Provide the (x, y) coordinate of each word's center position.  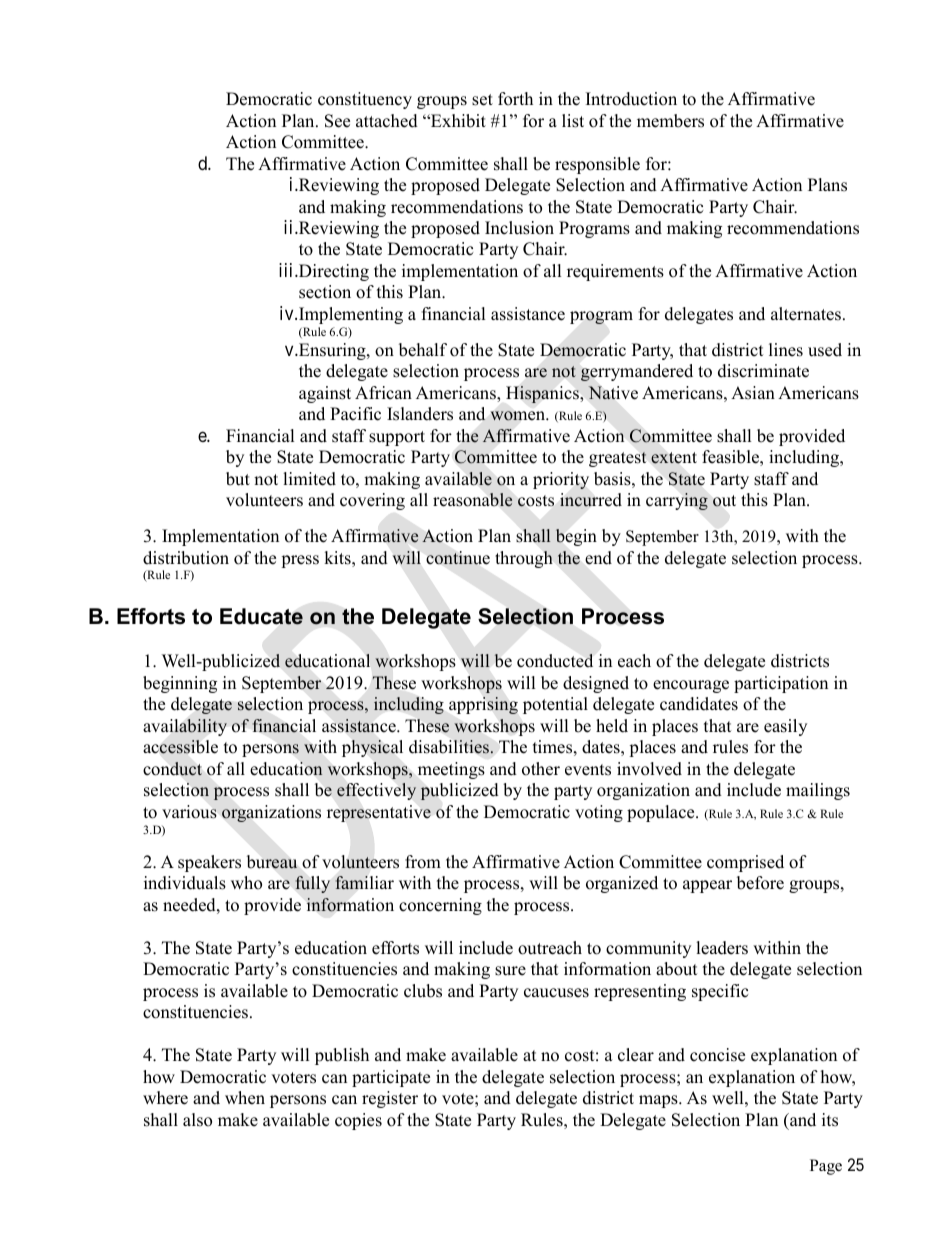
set (482, 100)
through (524, 559)
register (390, 1099)
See (337, 121)
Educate (261, 616)
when (245, 1098)
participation (781, 684)
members (670, 121)
